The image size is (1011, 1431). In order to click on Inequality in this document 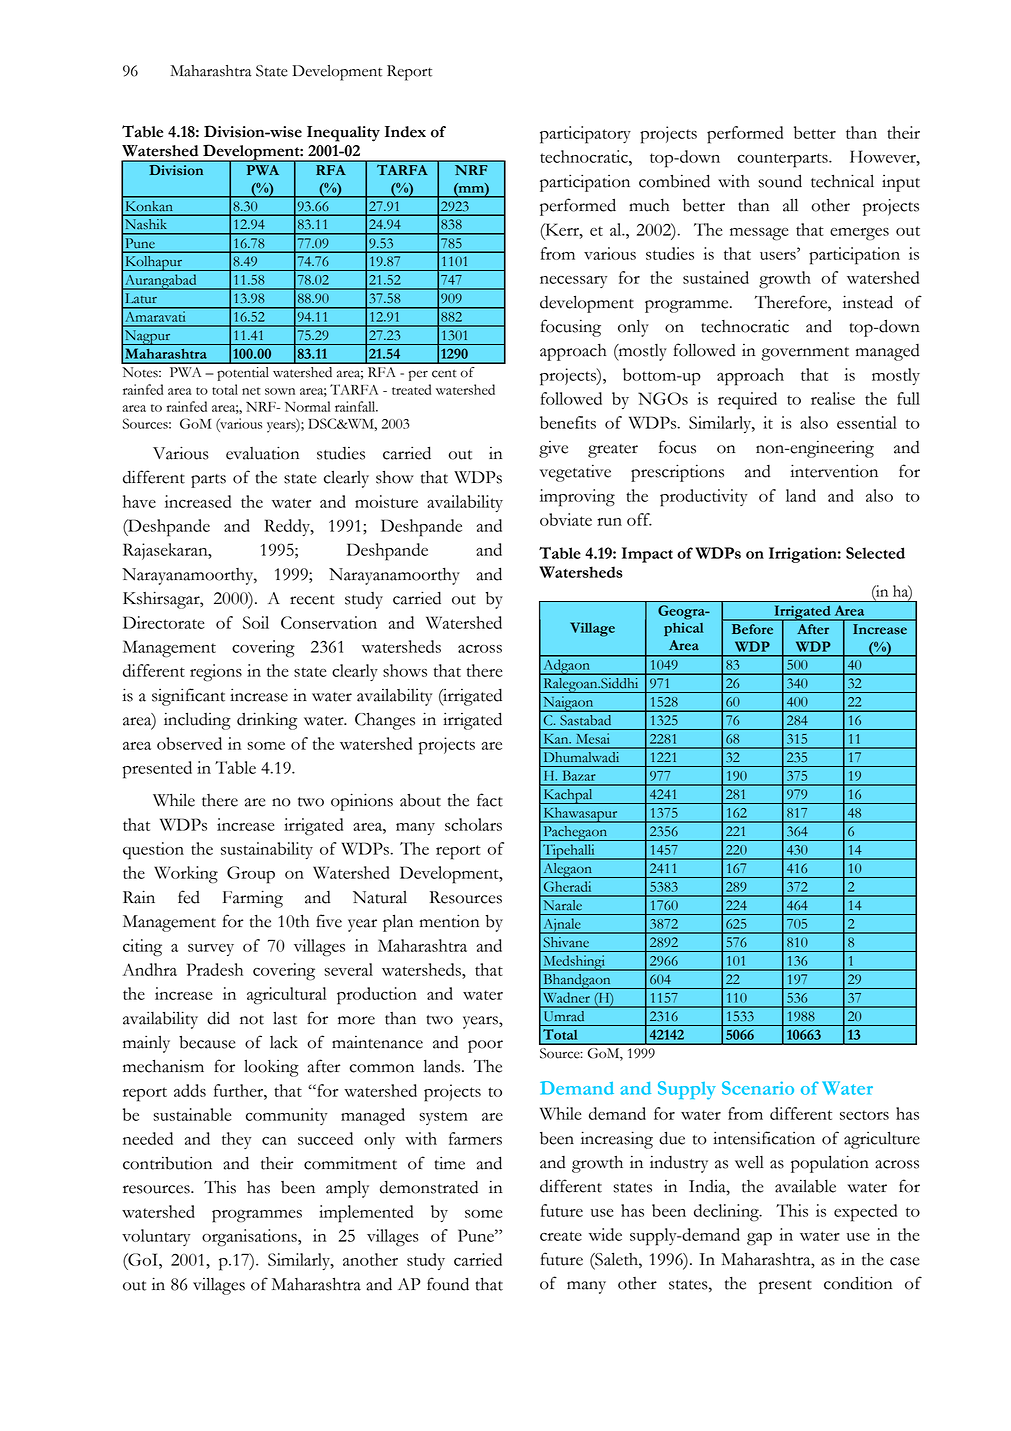, I will do `click(343, 134)`.
